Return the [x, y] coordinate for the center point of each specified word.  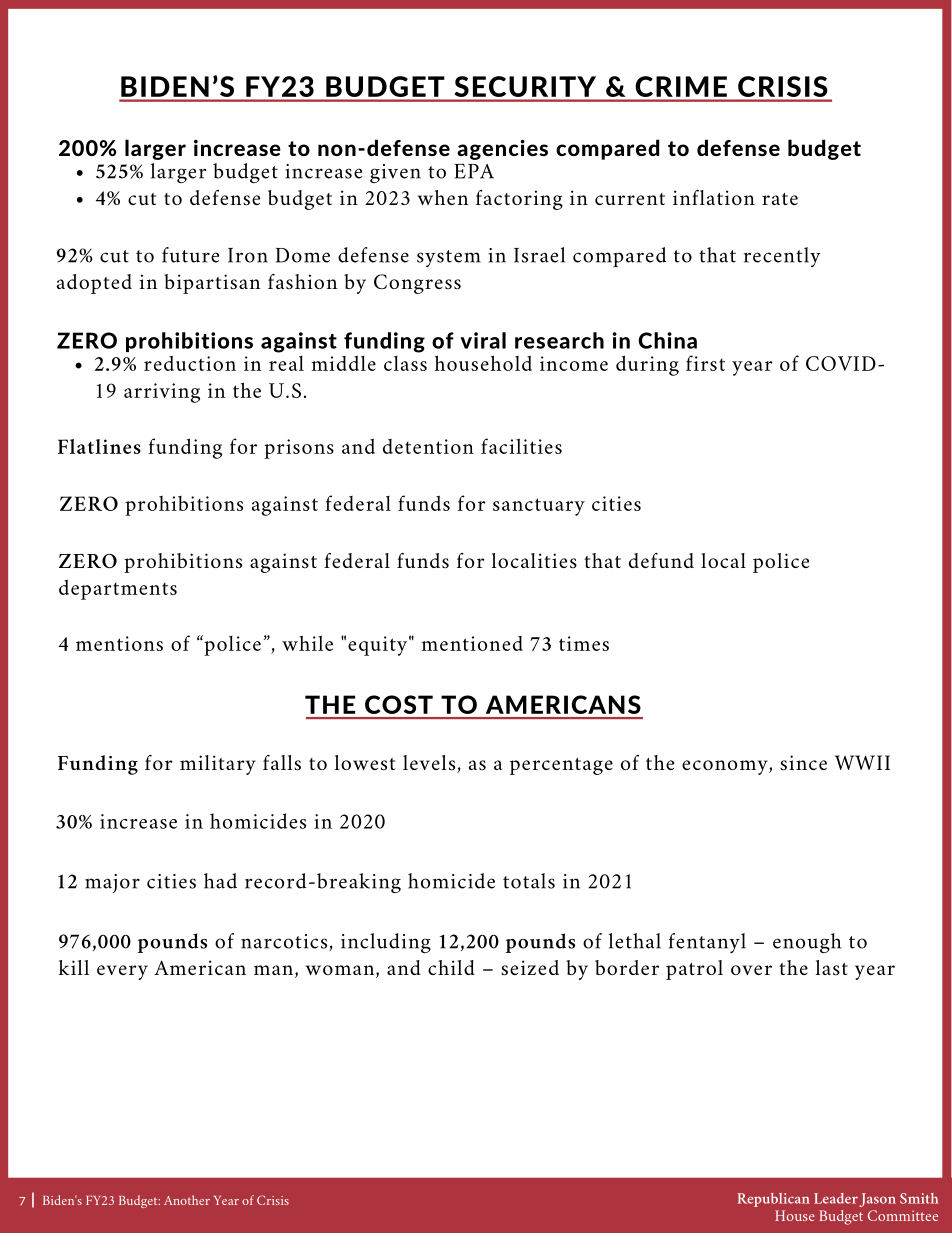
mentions [119, 643]
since [803, 763]
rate [780, 199]
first [705, 363]
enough [807, 943]
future [190, 255]
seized [530, 968]
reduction [190, 363]
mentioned [472, 643]
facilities [521, 446]
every [122, 972]
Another [187, 1200]
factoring [519, 200]
